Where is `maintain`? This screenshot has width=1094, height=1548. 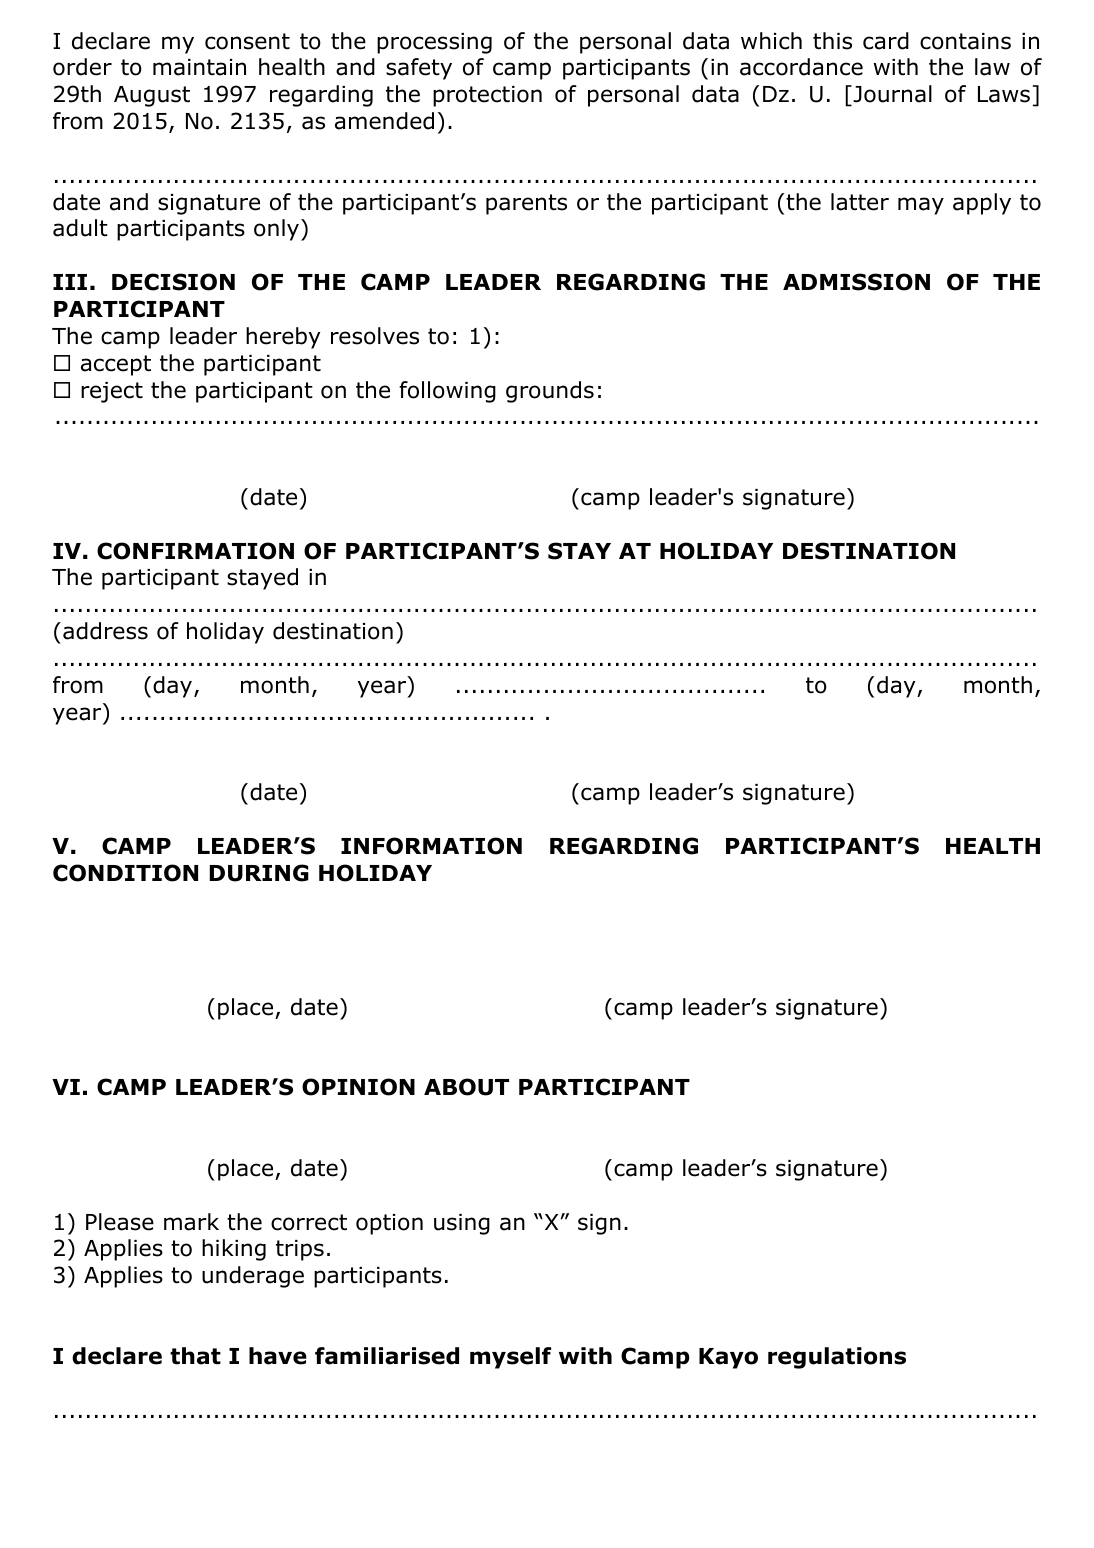
maintain is located at coordinates (199, 67).
